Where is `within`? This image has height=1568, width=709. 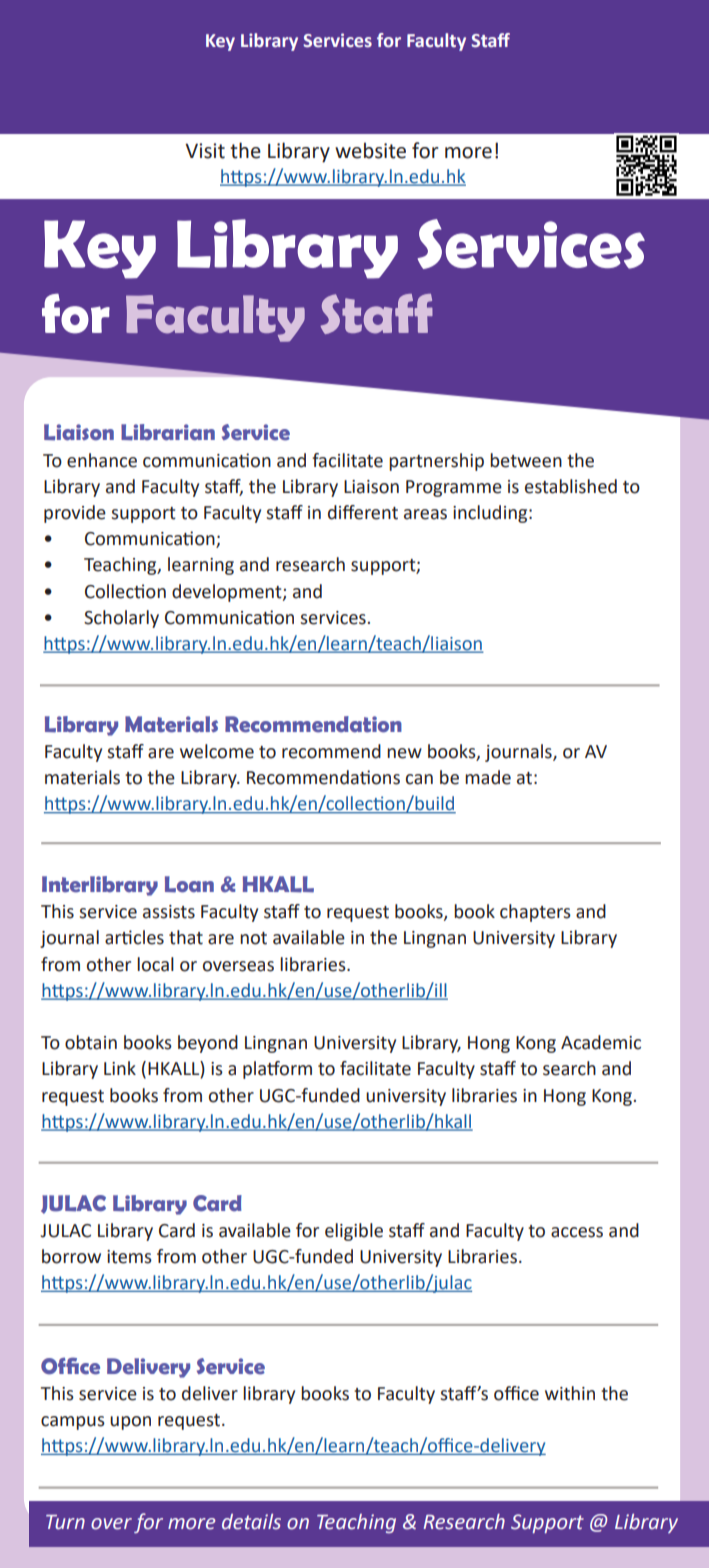
within is located at coordinates (570, 1393).
